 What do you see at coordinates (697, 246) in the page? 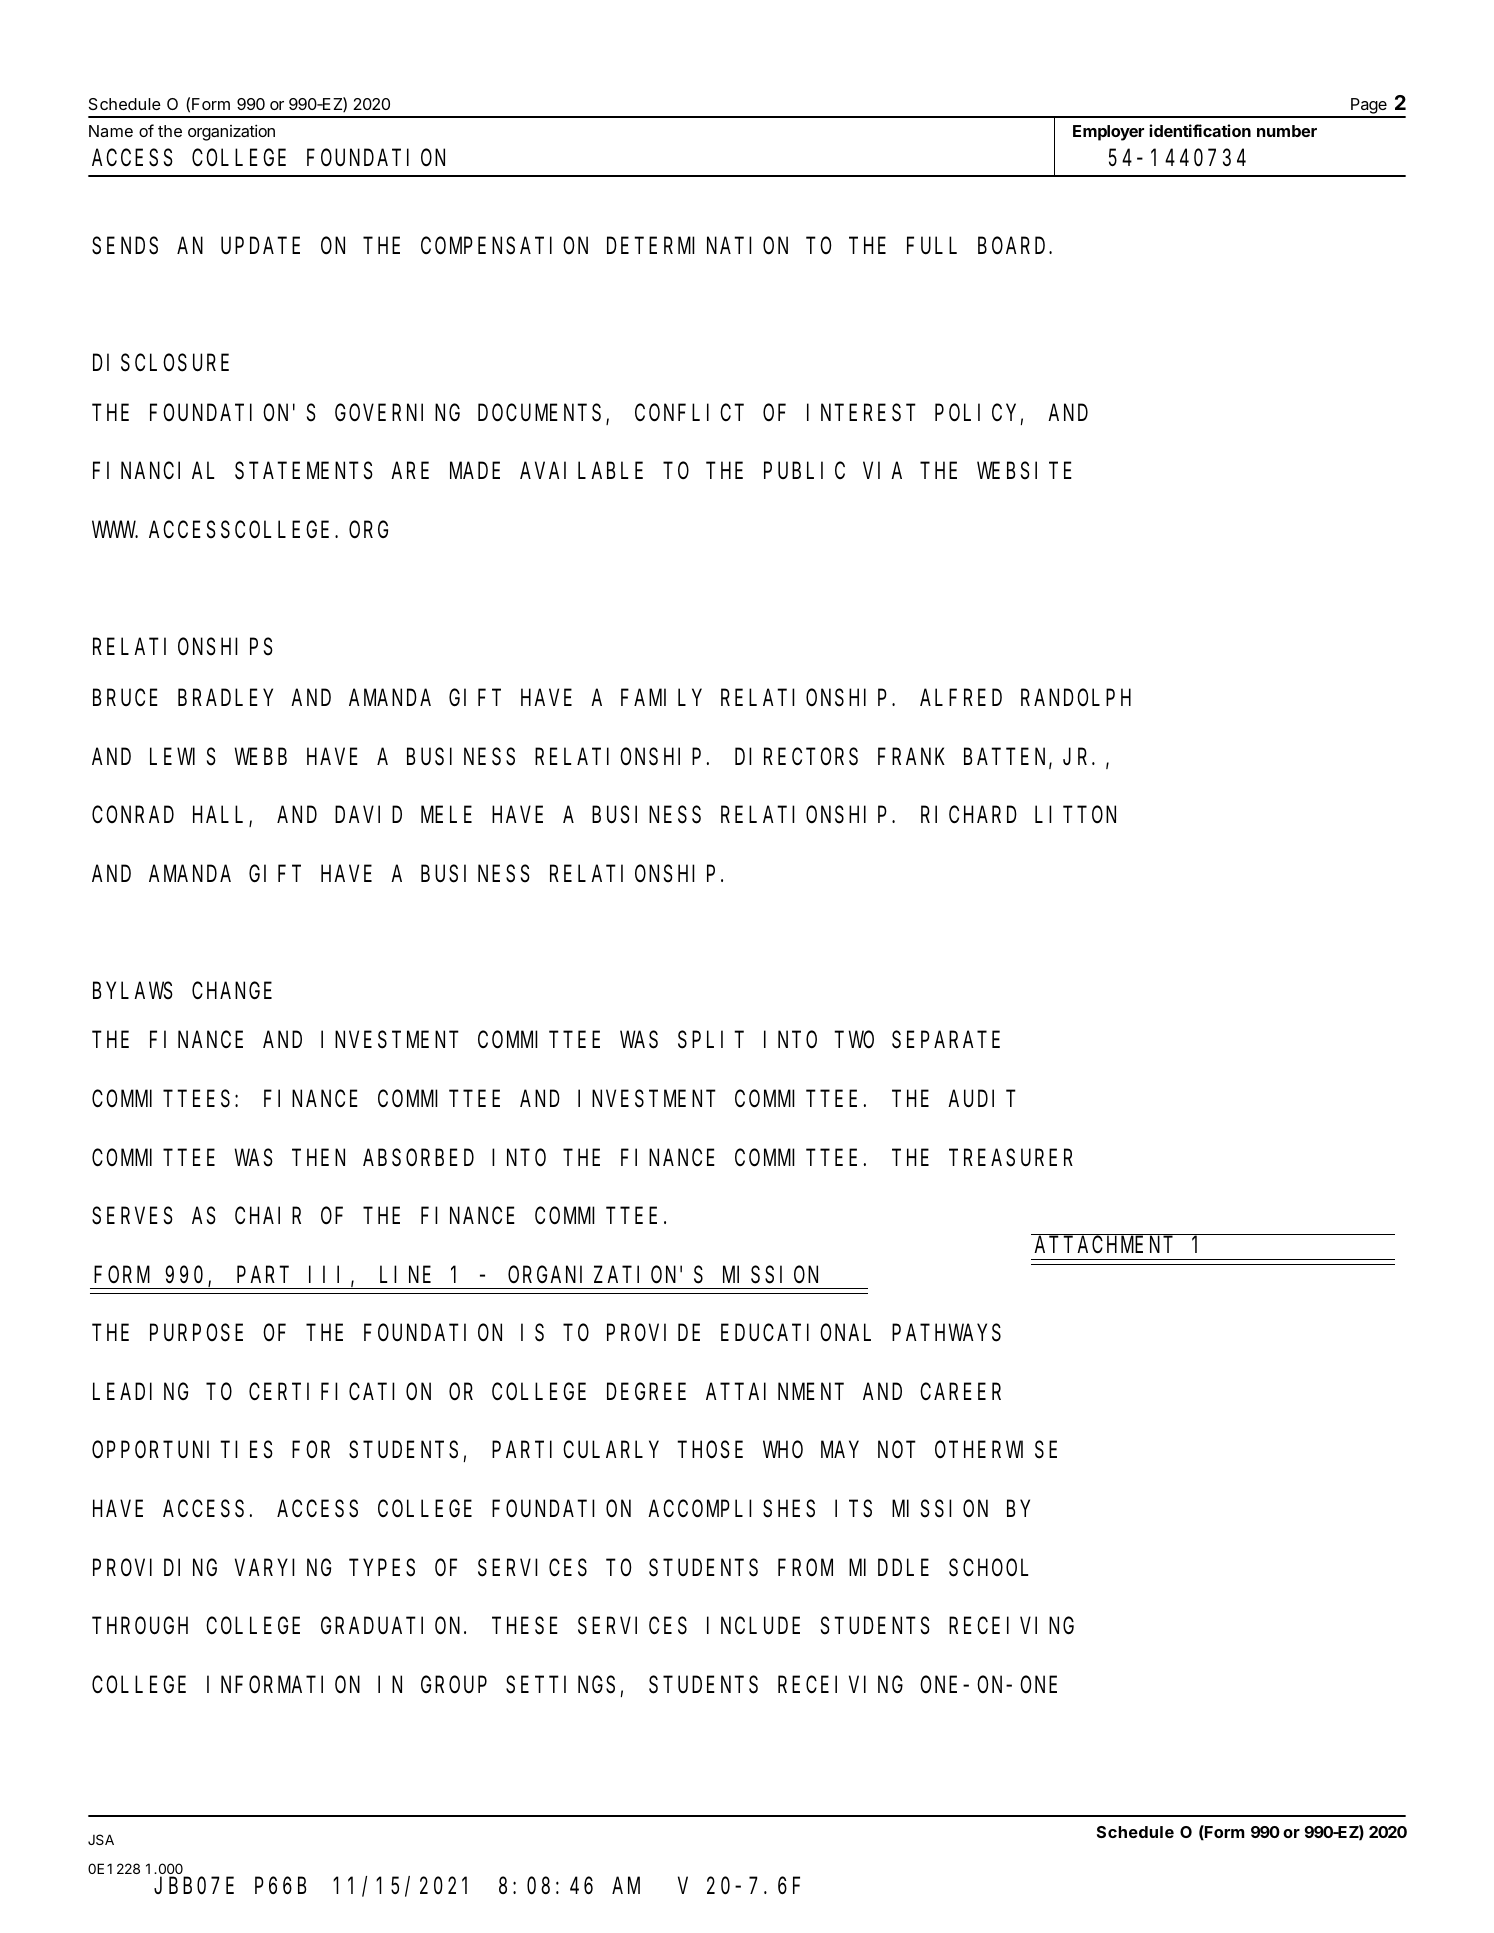
I see `DETERMINATION` at bounding box center [697, 246].
